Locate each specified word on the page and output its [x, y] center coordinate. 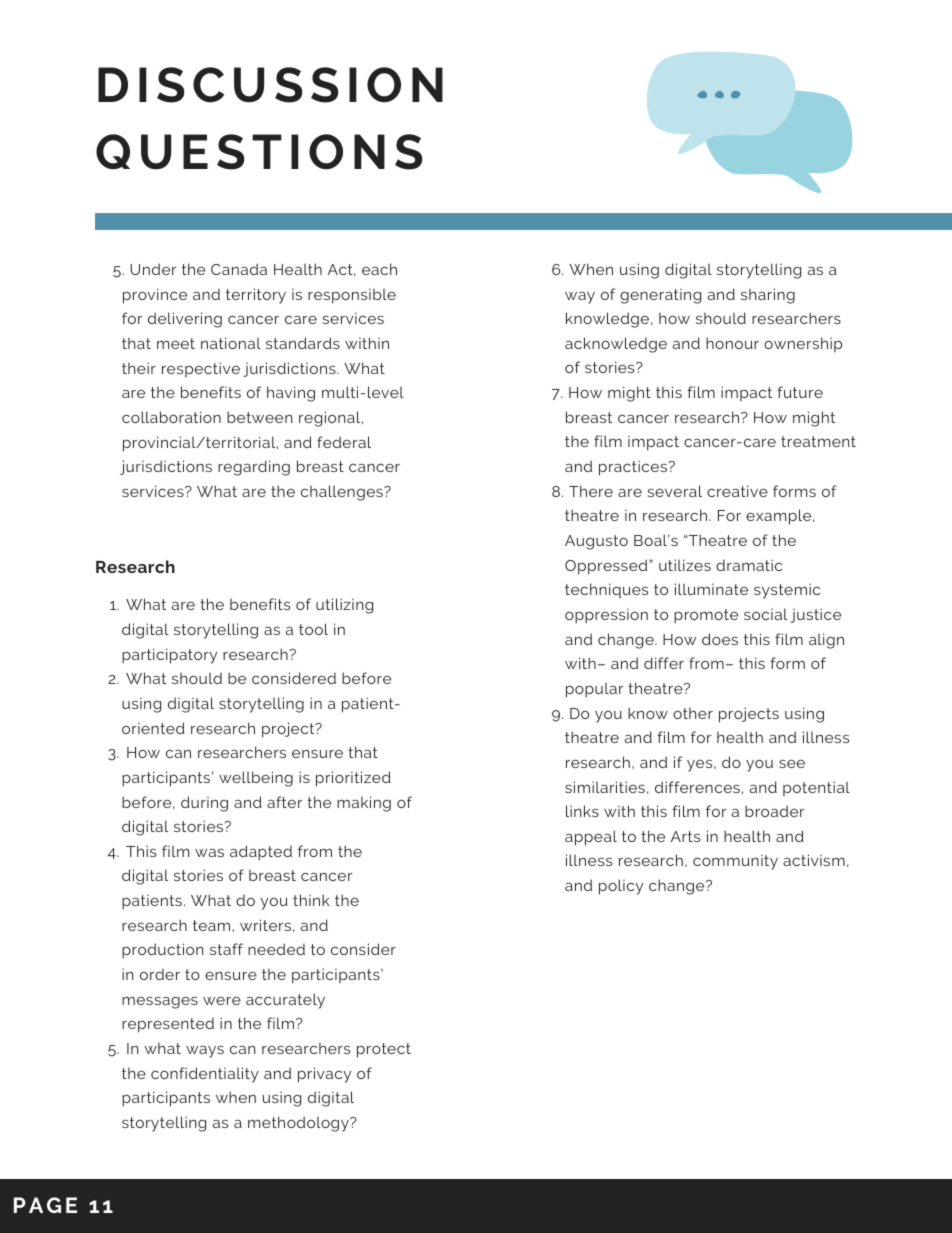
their [139, 368]
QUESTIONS [259, 152]
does [720, 639]
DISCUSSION [270, 85]
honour [732, 343]
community [735, 862]
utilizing [344, 606]
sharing [768, 296]
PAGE [45, 1205]
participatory [169, 656]
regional [331, 419]
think [311, 900]
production [163, 951]
